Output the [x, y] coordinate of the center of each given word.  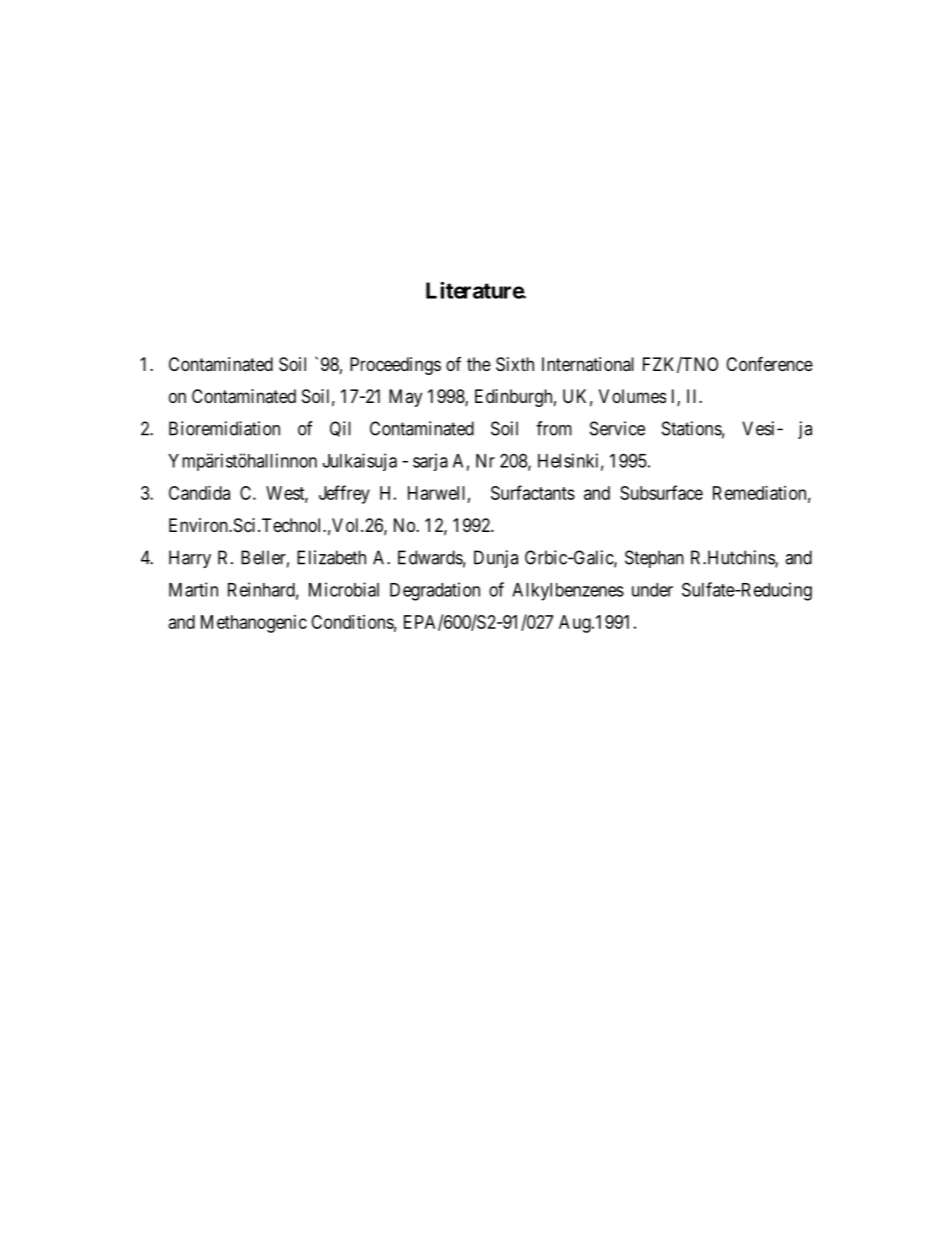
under [652, 590]
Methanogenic [254, 624]
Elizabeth [331, 557]
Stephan [654, 559]
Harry [190, 559]
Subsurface [661, 492]
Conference [769, 363]
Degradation [435, 591]
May [405, 398]
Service [617, 428]
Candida [199, 493]
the [479, 364]
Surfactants [533, 492]
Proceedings [395, 366]
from [554, 428]
